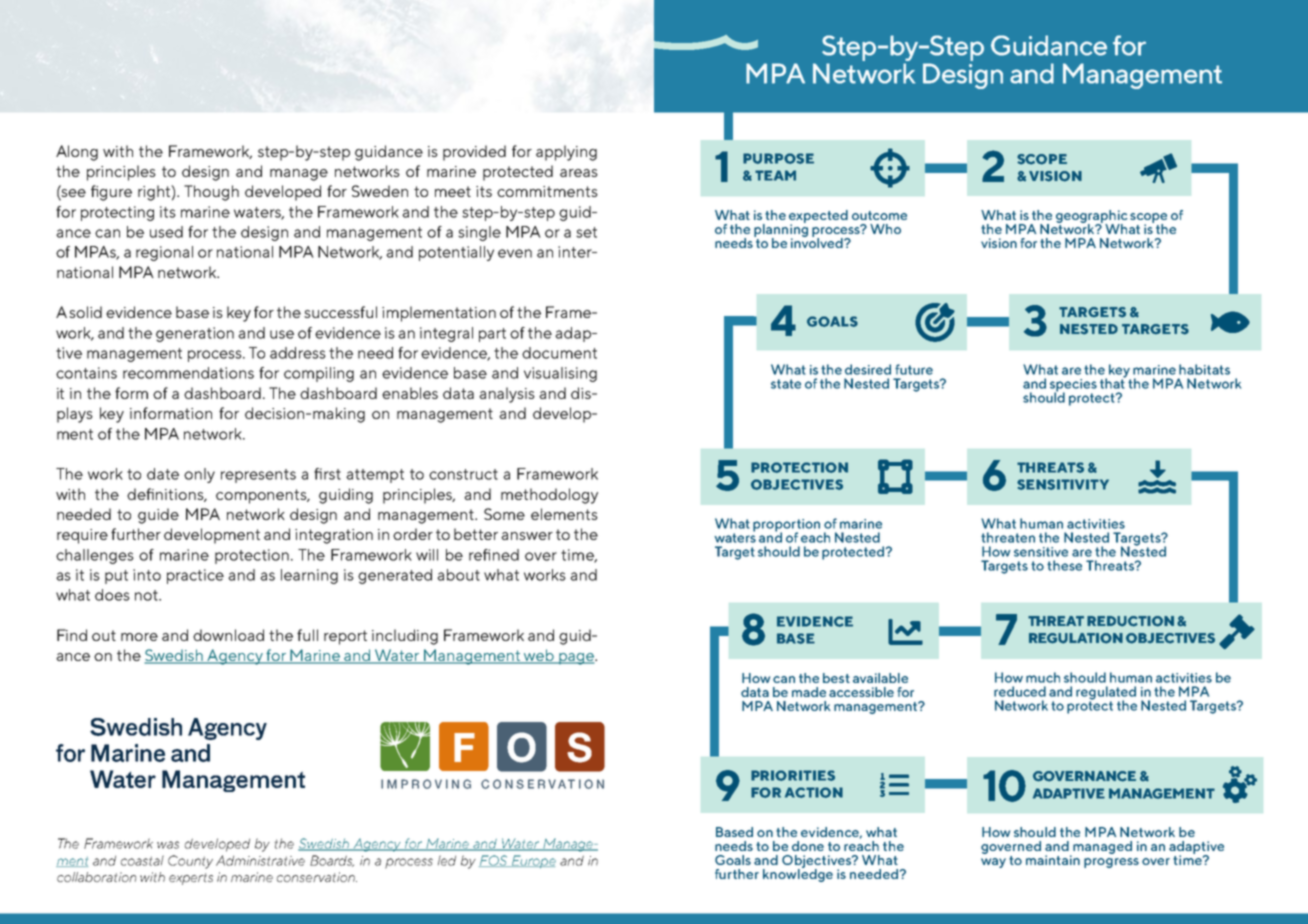  I want to click on areas, so click(579, 173).
